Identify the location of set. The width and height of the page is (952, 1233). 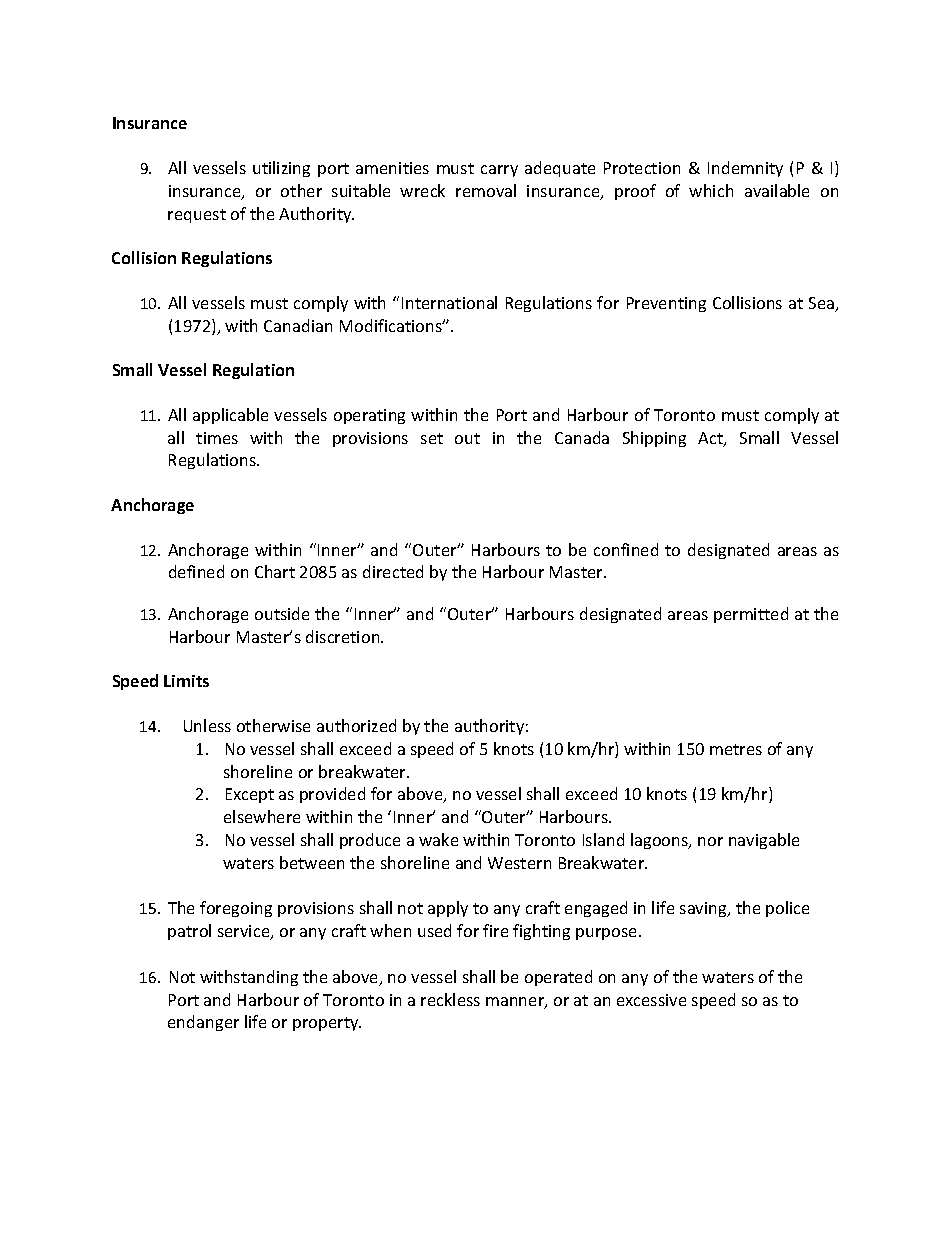
(432, 438).
